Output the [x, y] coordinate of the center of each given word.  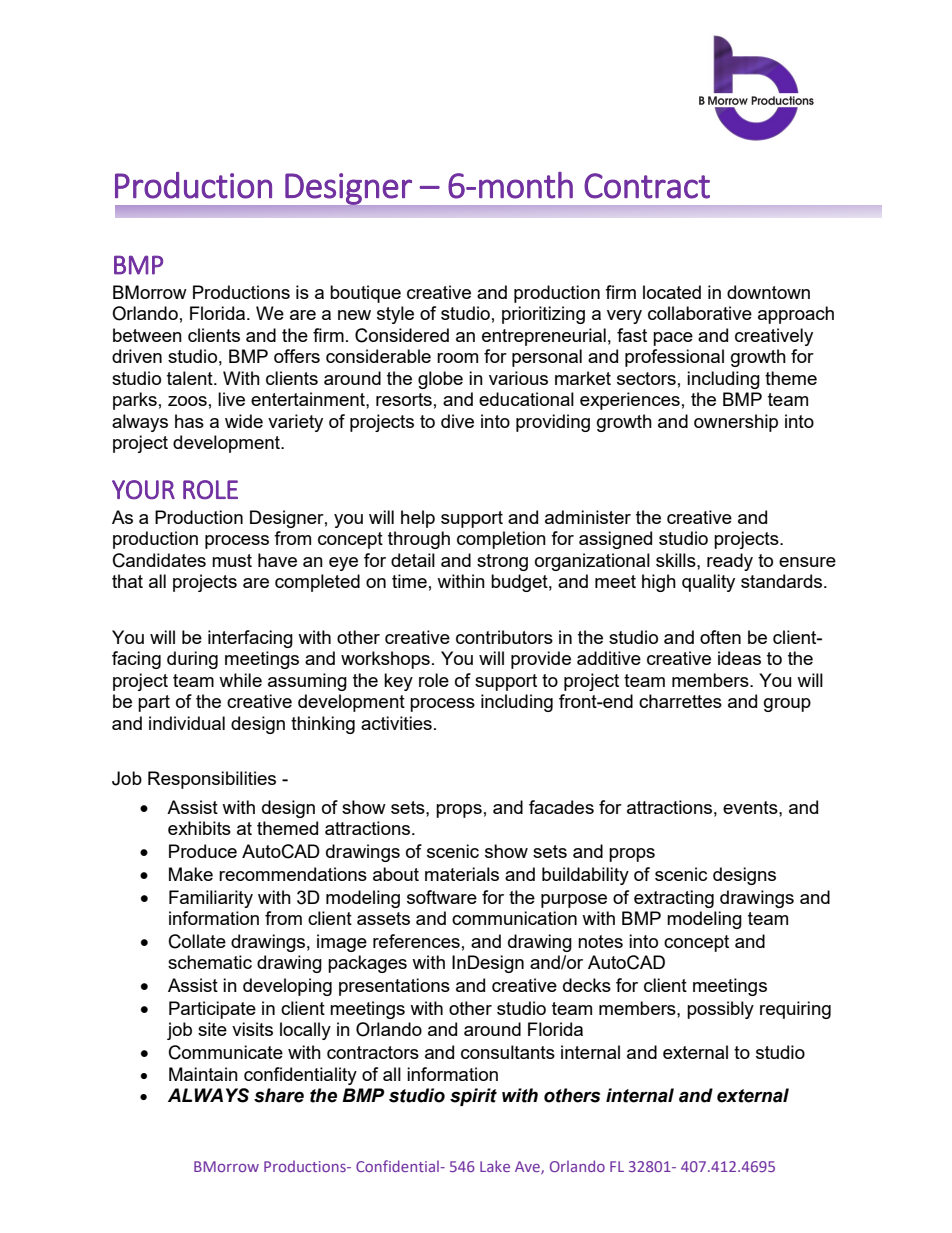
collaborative [700, 313]
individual [187, 723]
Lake [495, 1166]
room [457, 358]
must [232, 560]
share [279, 1095]
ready [730, 562]
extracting [674, 899]
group [787, 705]
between [147, 335]
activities [396, 723]
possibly [720, 1010]
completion [501, 540]
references [416, 941]
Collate [197, 941]
